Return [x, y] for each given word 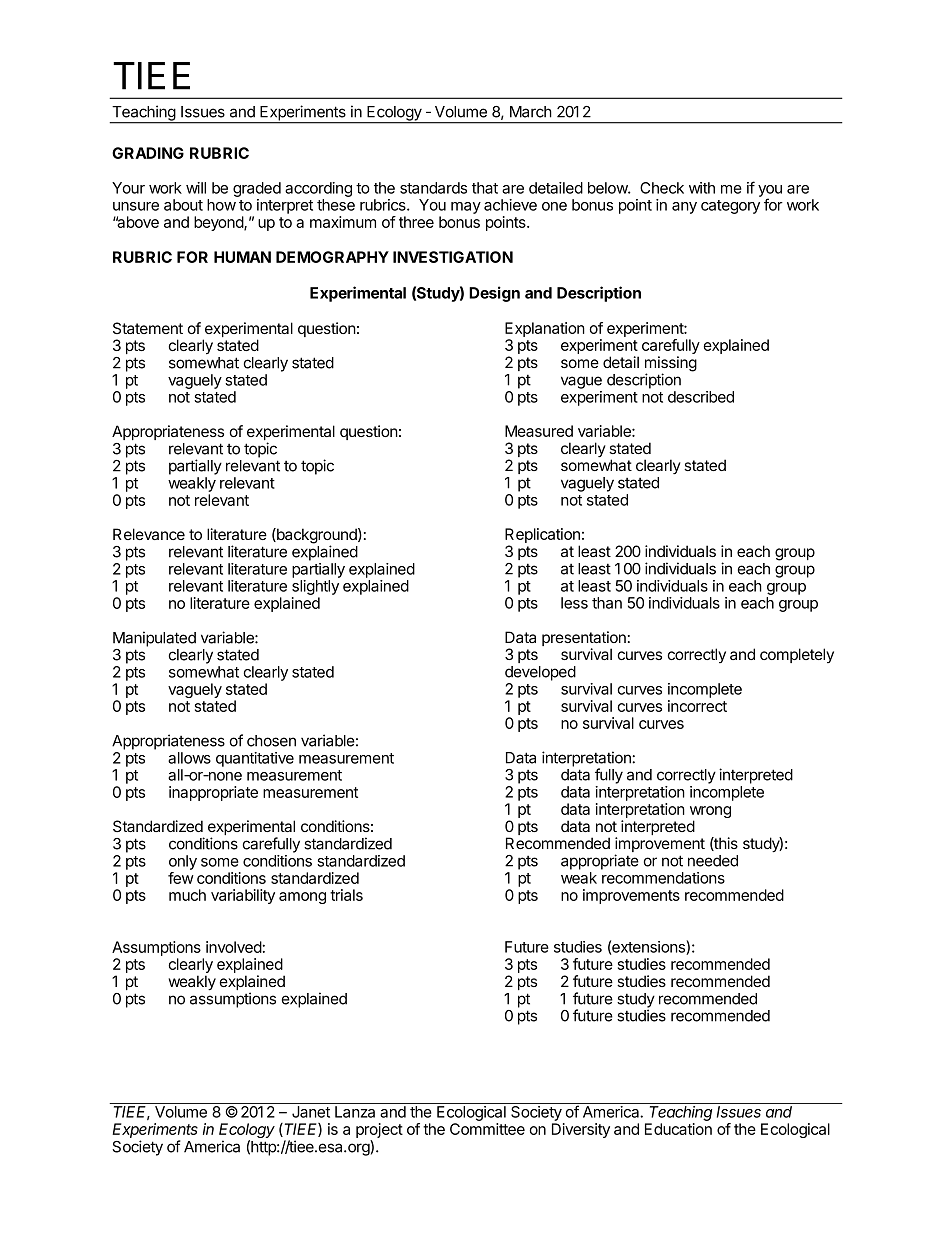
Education [678, 1129]
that [485, 188]
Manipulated [154, 639]
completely [797, 655]
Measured [539, 431]
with [702, 188]
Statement [148, 328]
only [183, 862]
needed [713, 861]
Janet [311, 1112]
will [196, 188]
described [701, 397]
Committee [487, 1129]
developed [540, 673]
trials [346, 895]
